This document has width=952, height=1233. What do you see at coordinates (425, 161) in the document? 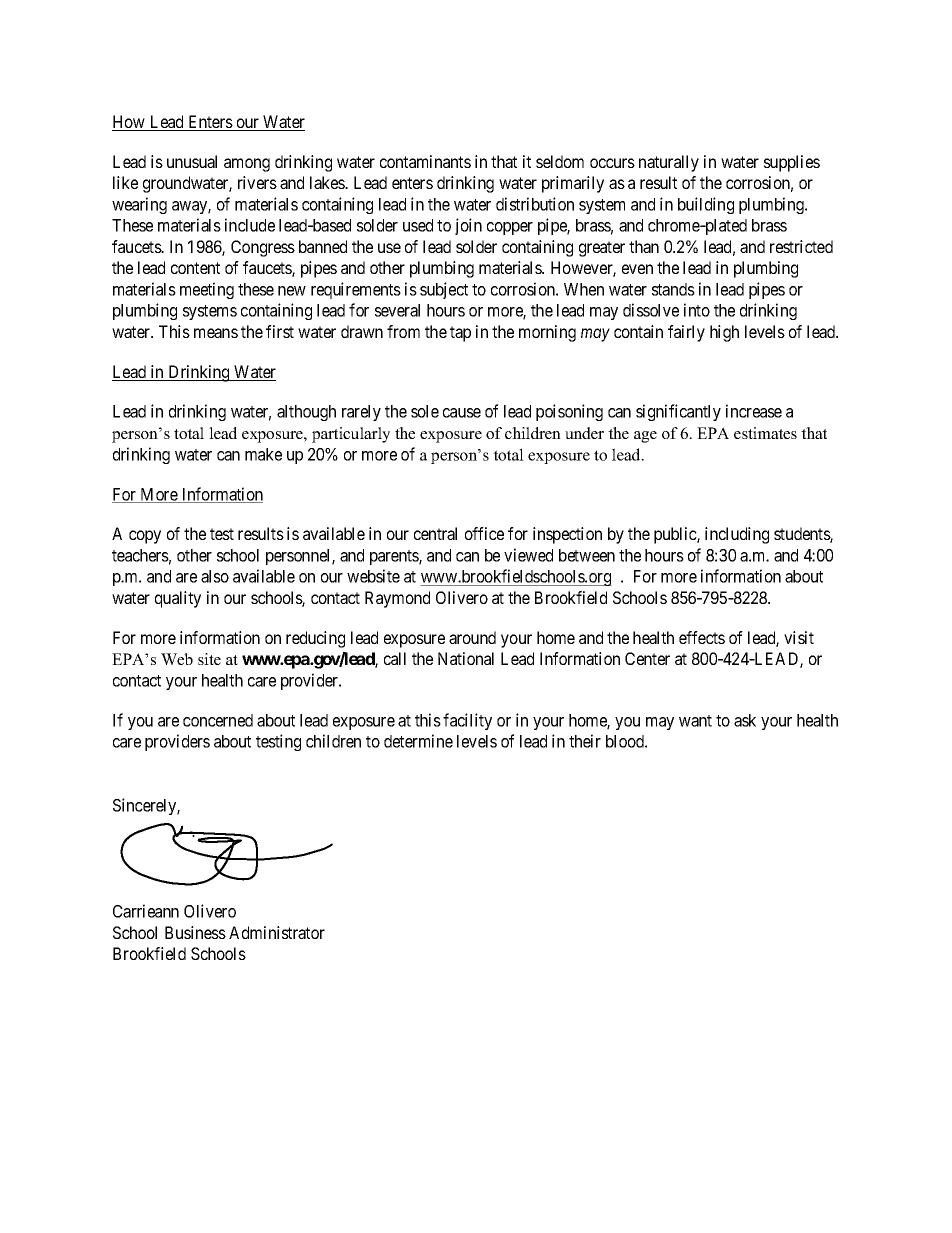
I see `contaminants` at bounding box center [425, 161].
